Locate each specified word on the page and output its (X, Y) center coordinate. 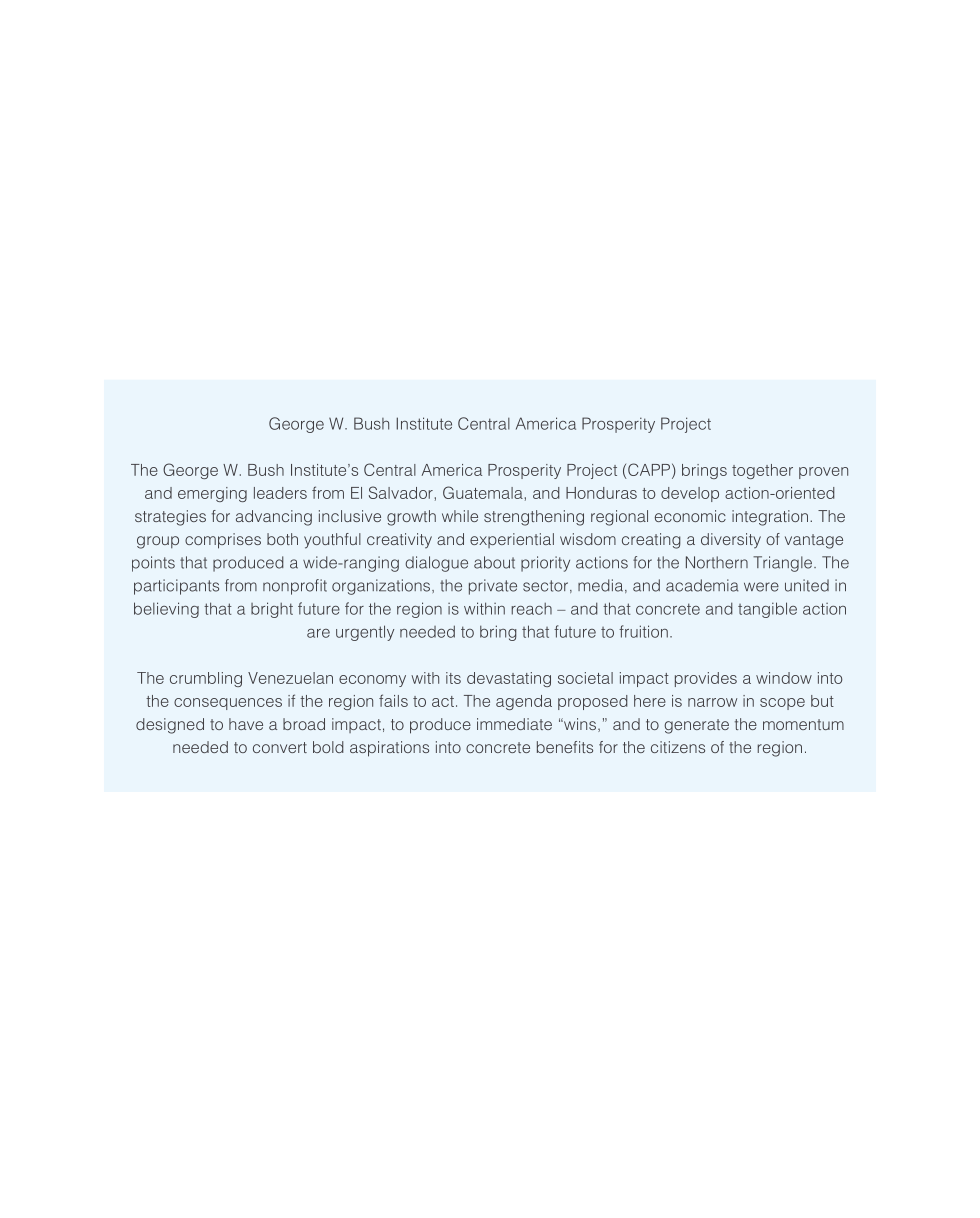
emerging (212, 494)
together (762, 471)
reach (532, 609)
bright (272, 610)
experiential (512, 540)
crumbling (206, 679)
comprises (223, 541)
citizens (678, 747)
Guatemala (483, 492)
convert (280, 747)
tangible (767, 610)
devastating (509, 679)
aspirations (389, 749)
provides (706, 679)
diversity (731, 541)
